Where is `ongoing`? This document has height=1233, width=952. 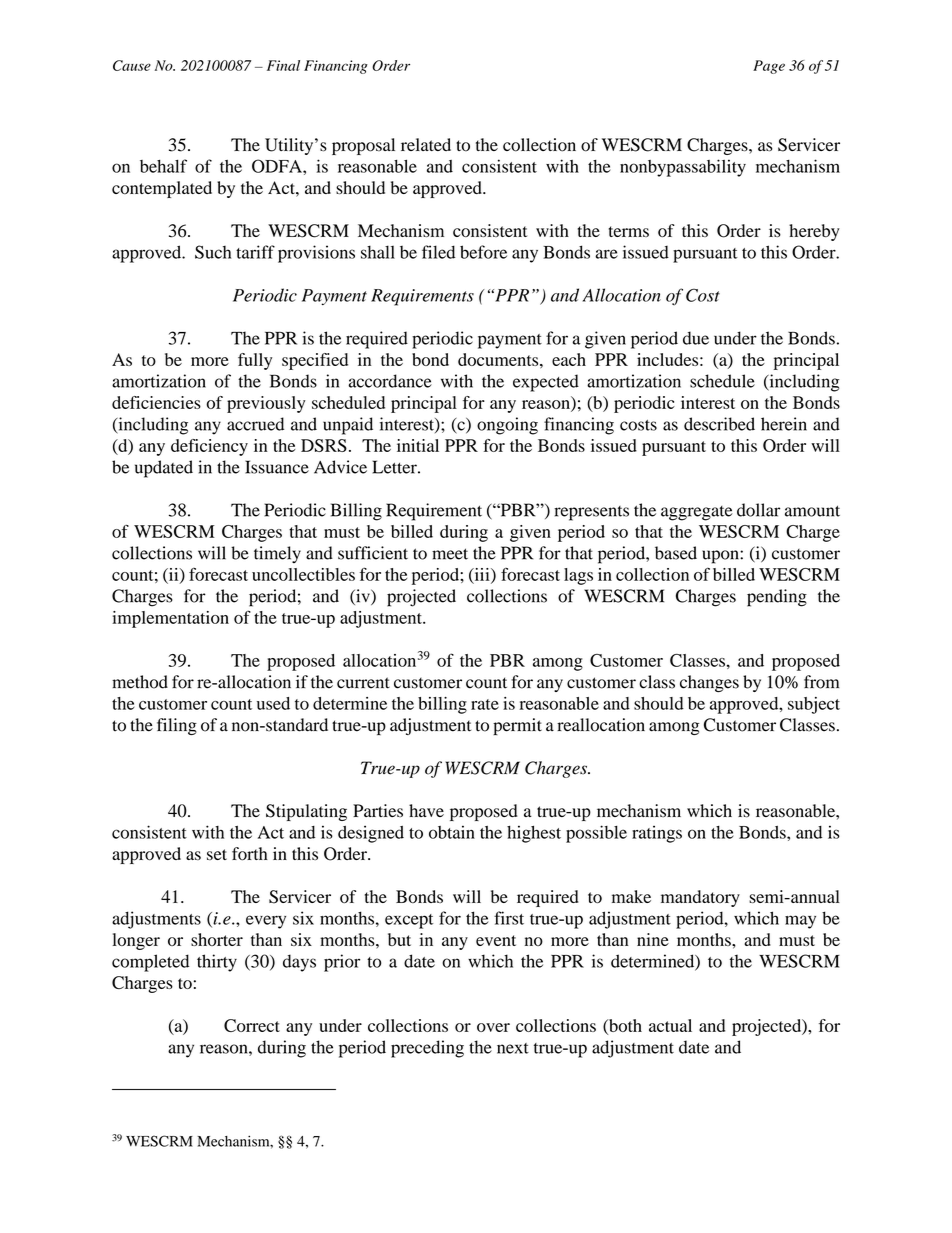
ongoing is located at coordinates (507, 426).
